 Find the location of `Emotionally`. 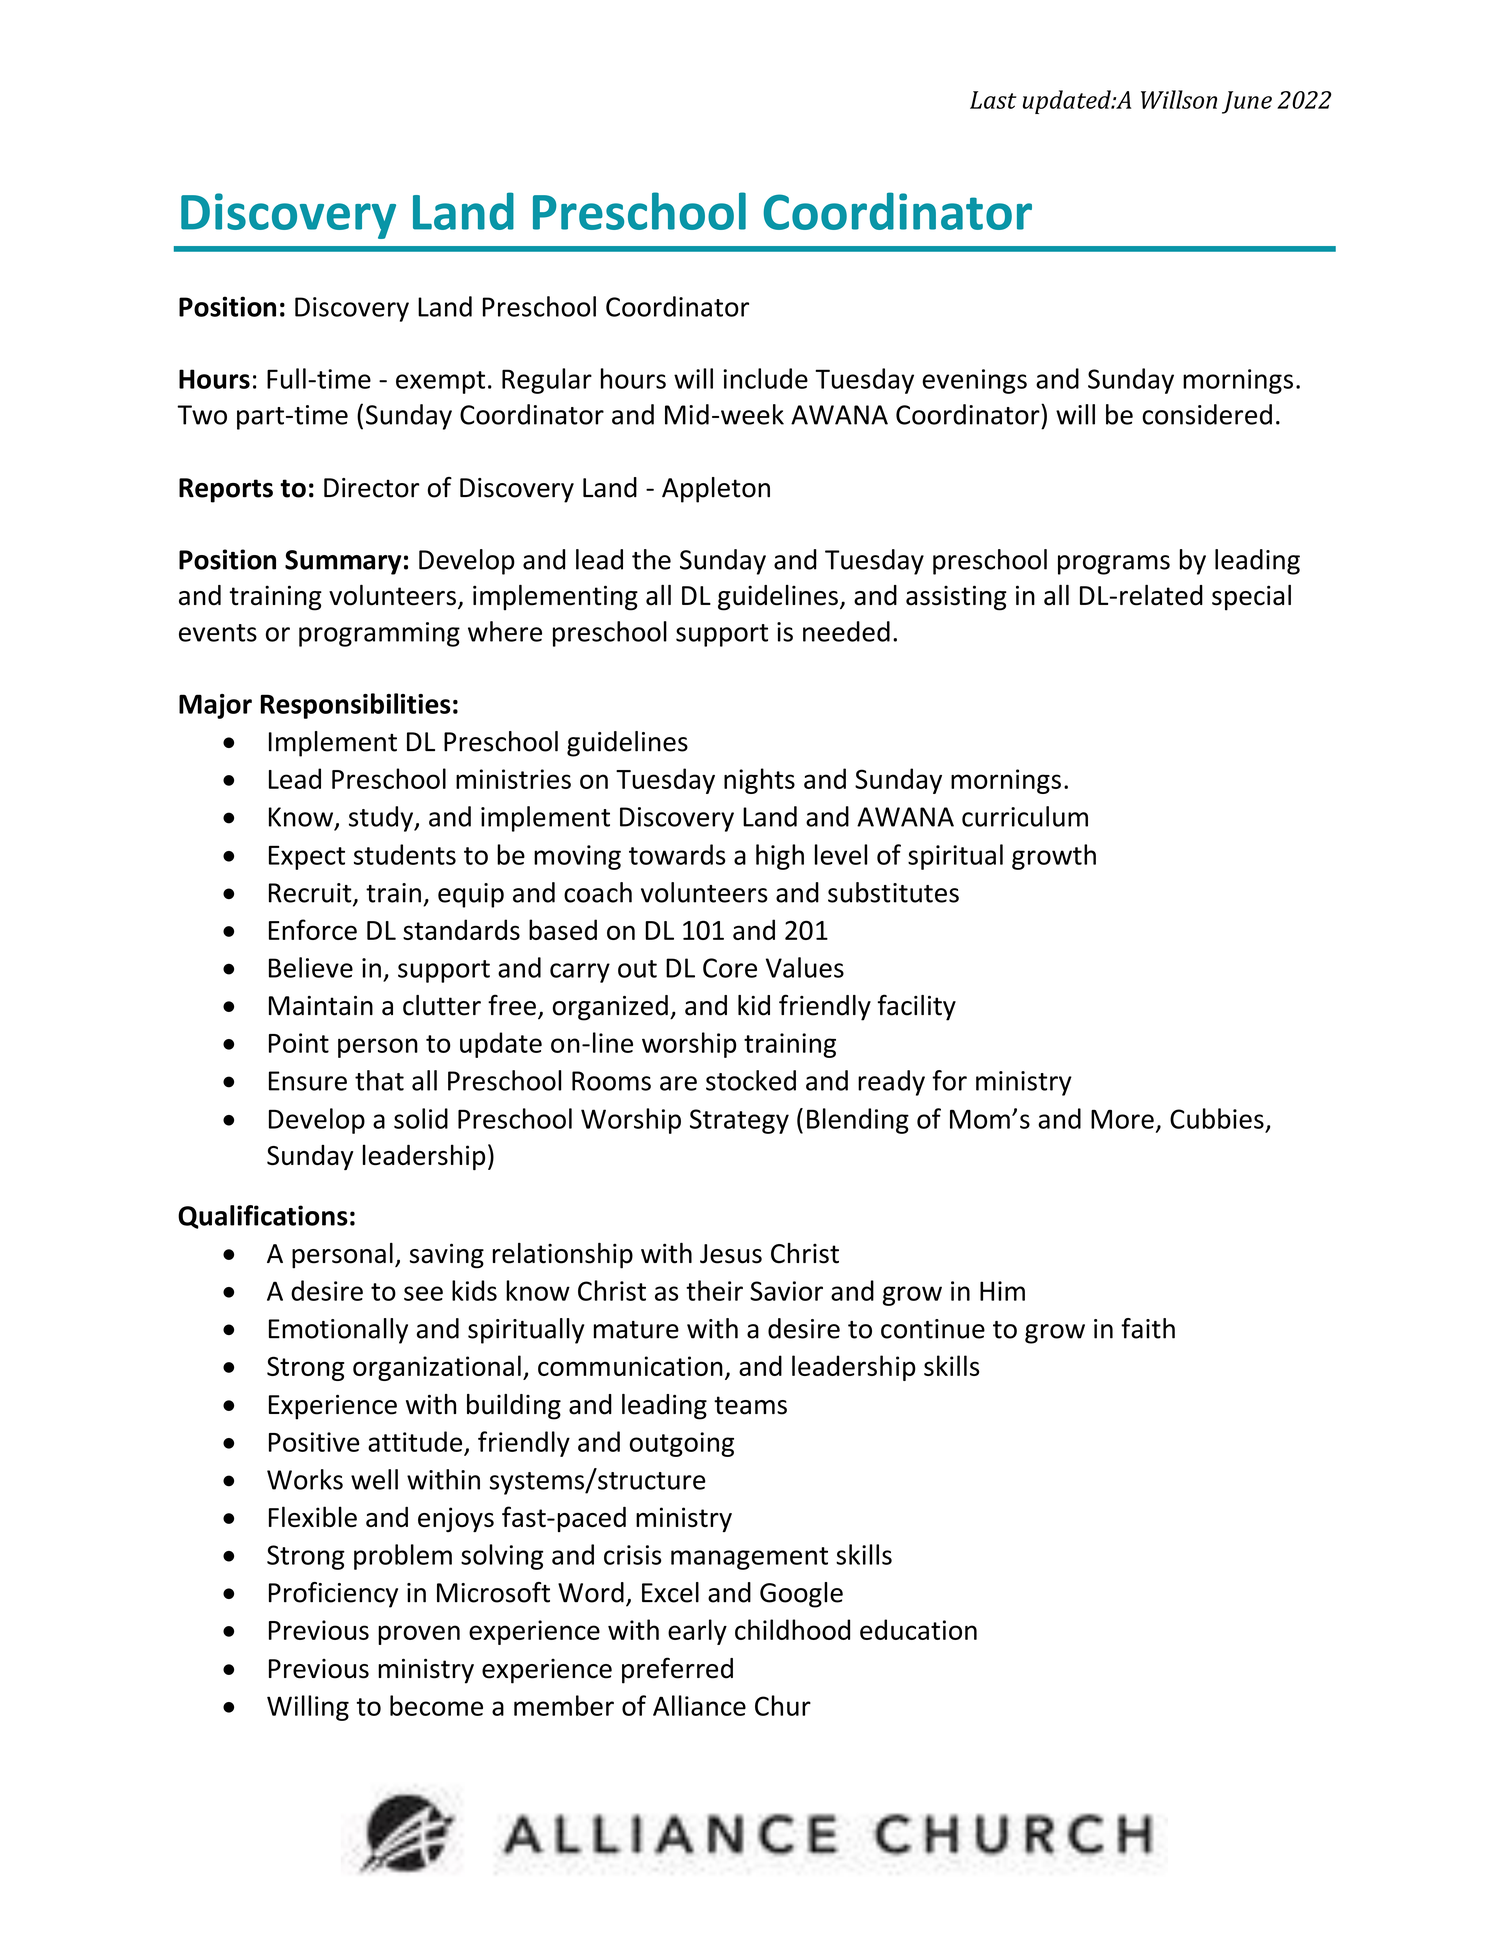

Emotionally is located at coordinates (338, 1331).
